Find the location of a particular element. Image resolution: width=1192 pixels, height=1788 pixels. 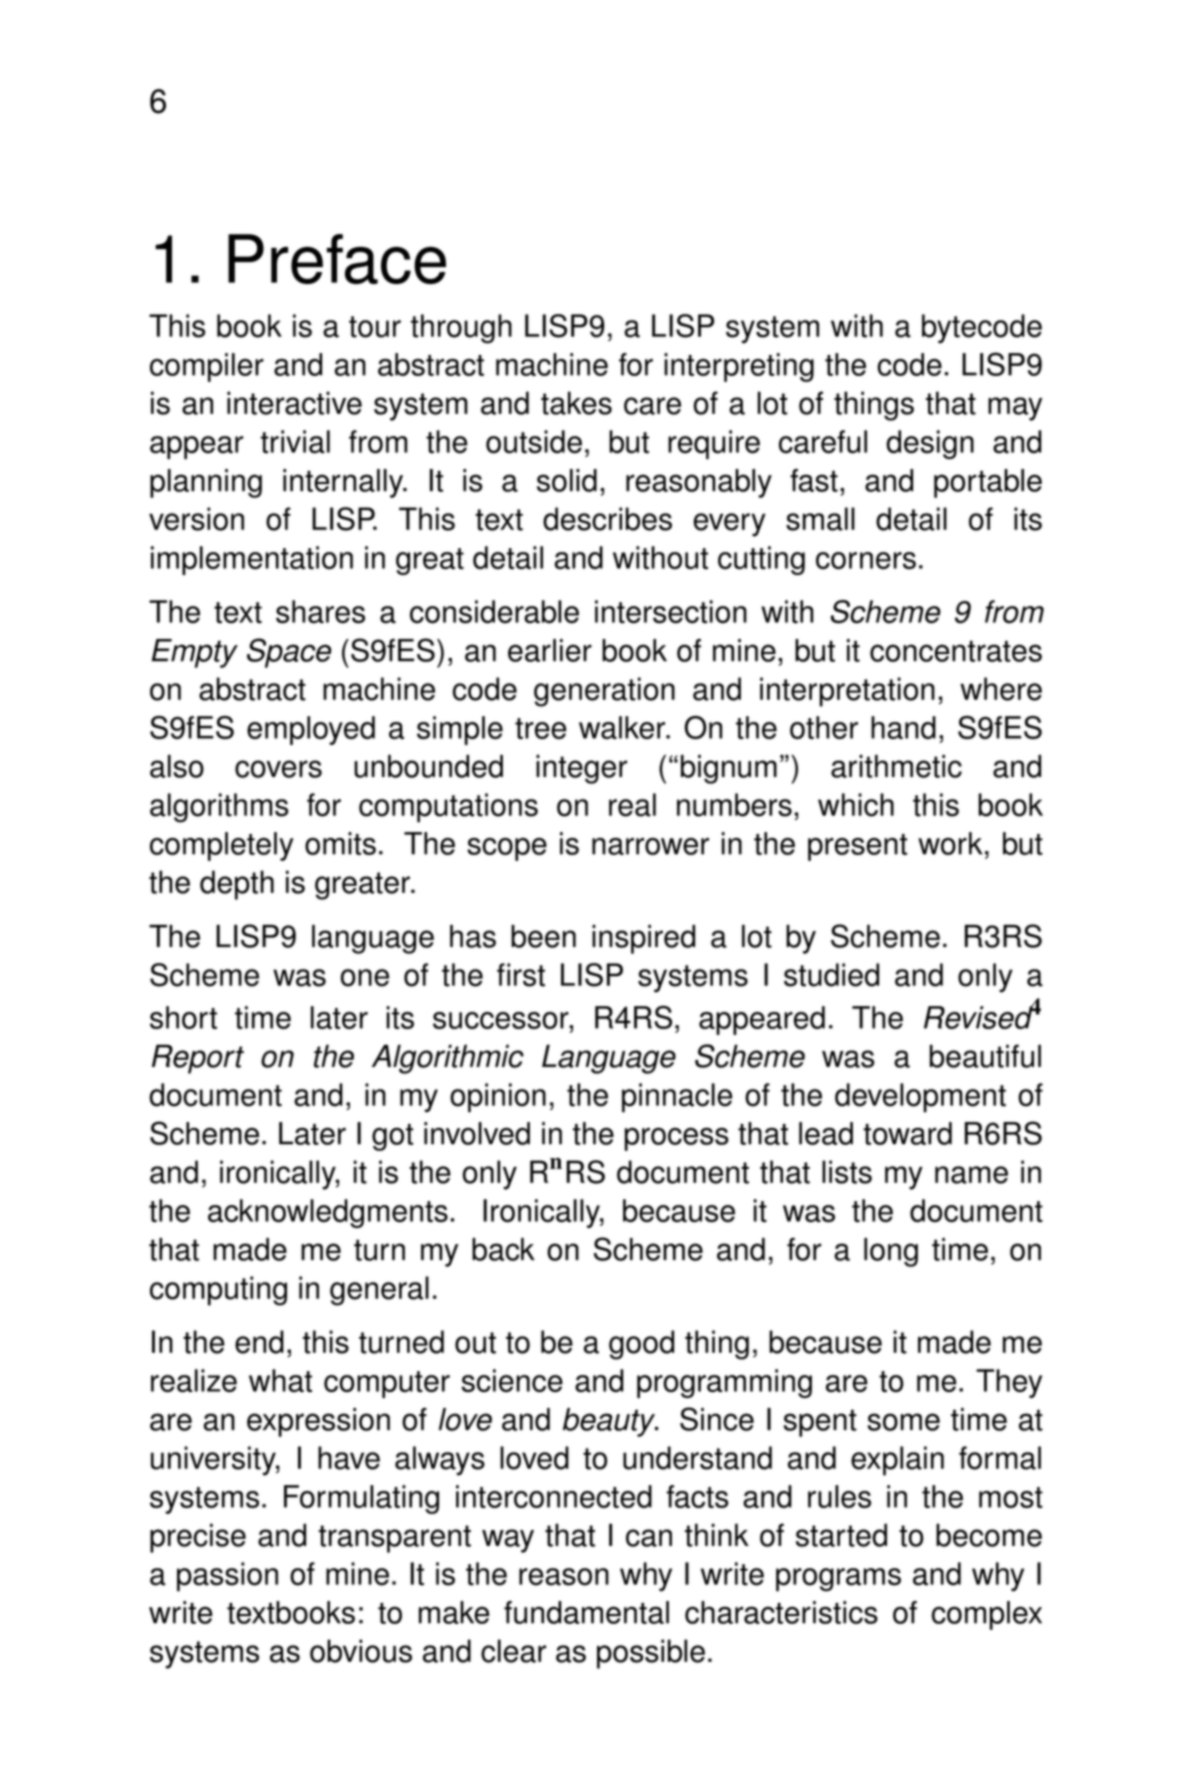

wor is located at coordinates (942, 846).
